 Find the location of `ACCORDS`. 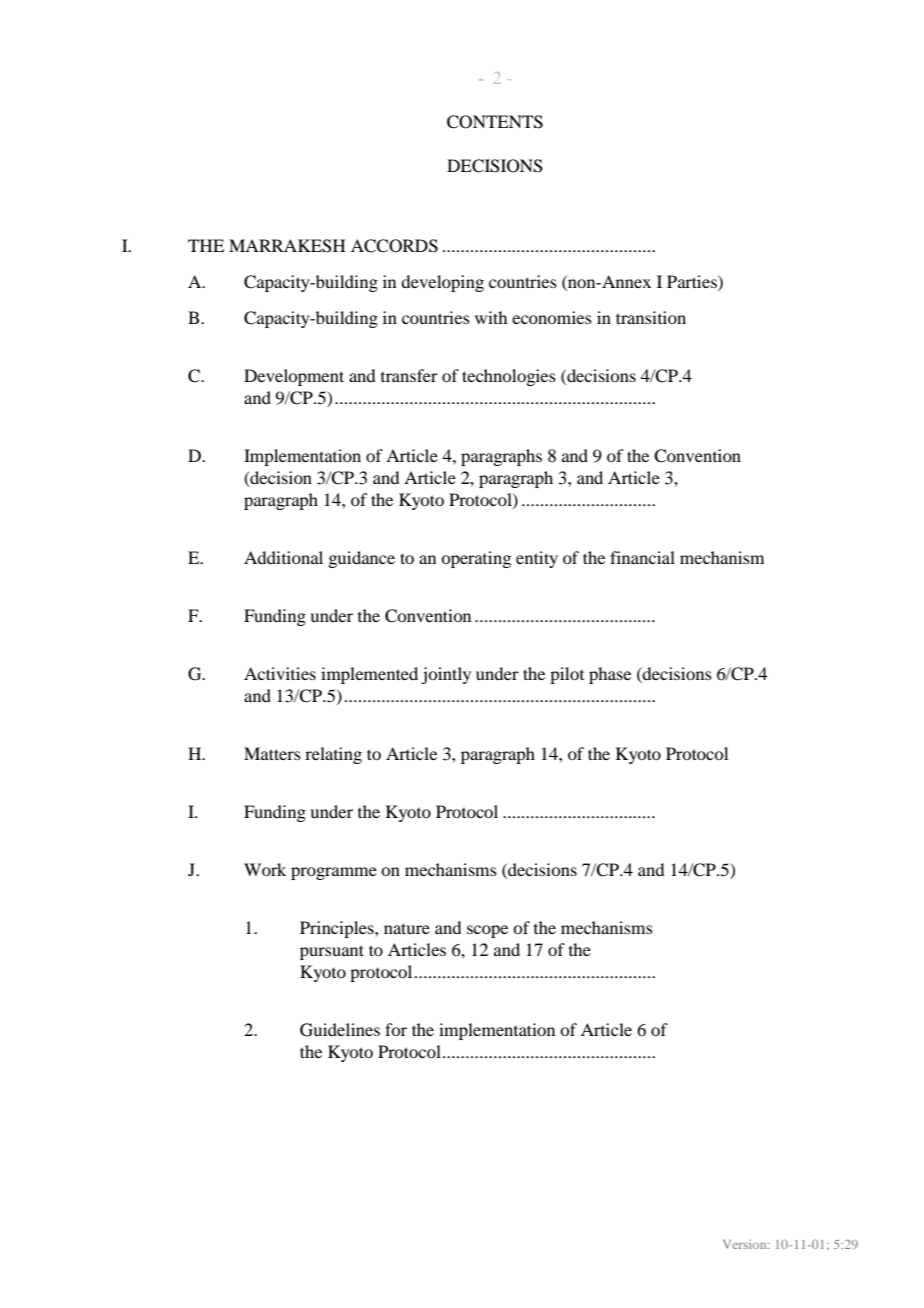

ACCORDS is located at coordinates (394, 246).
